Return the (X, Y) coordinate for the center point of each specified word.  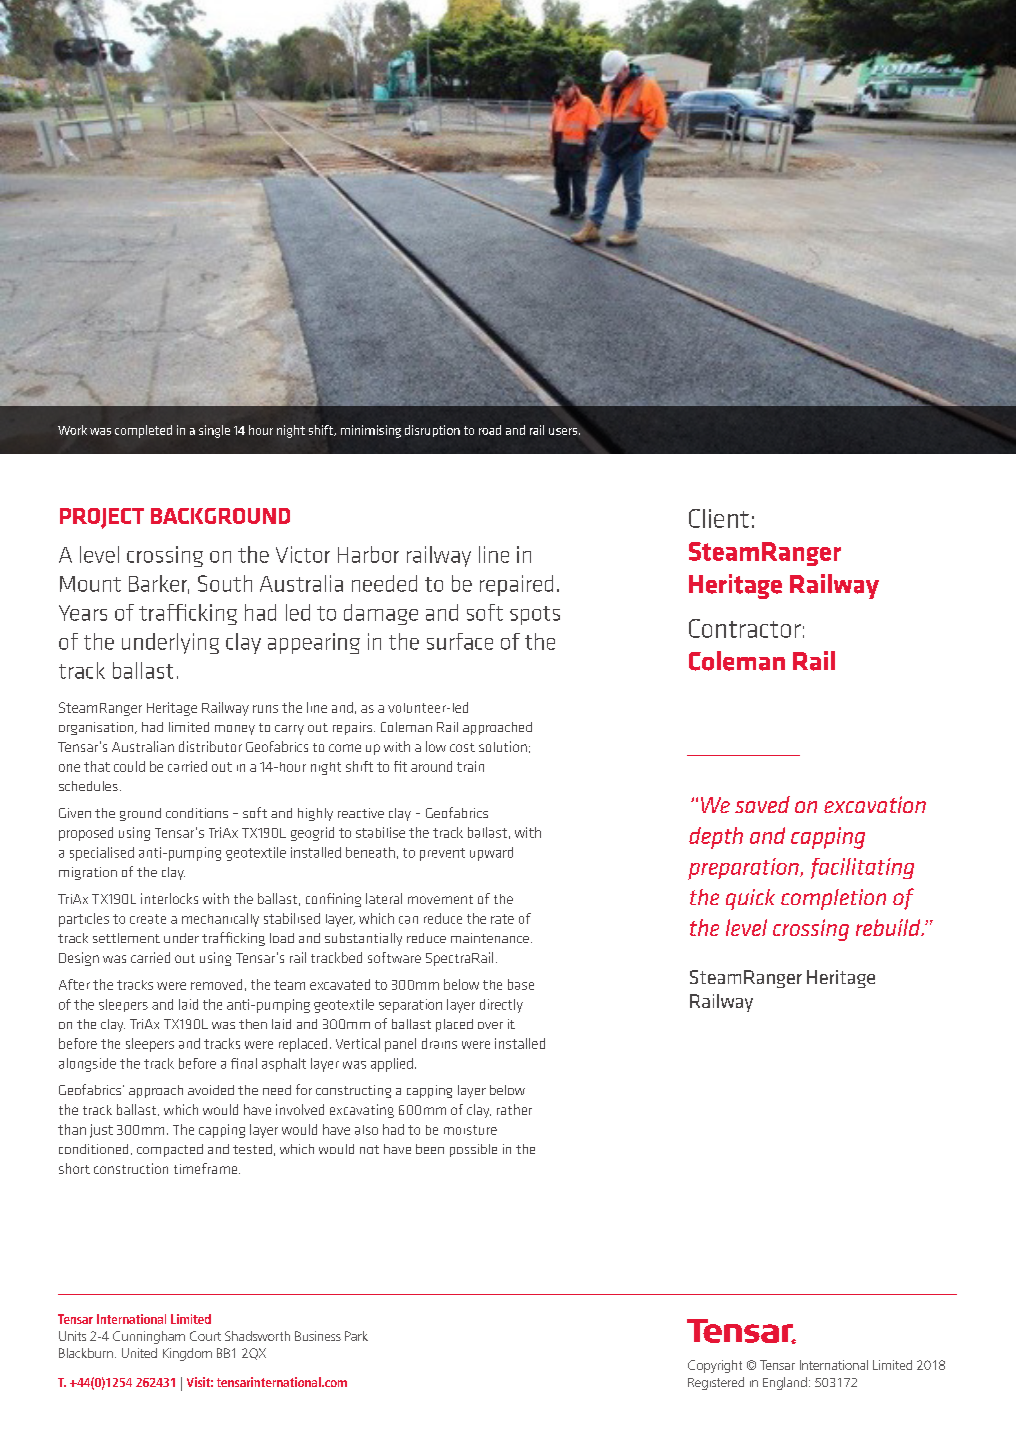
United (139, 1353)
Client (719, 518)
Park (356, 1336)
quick (750, 899)
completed (143, 431)
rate (502, 919)
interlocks (169, 898)
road (490, 430)
